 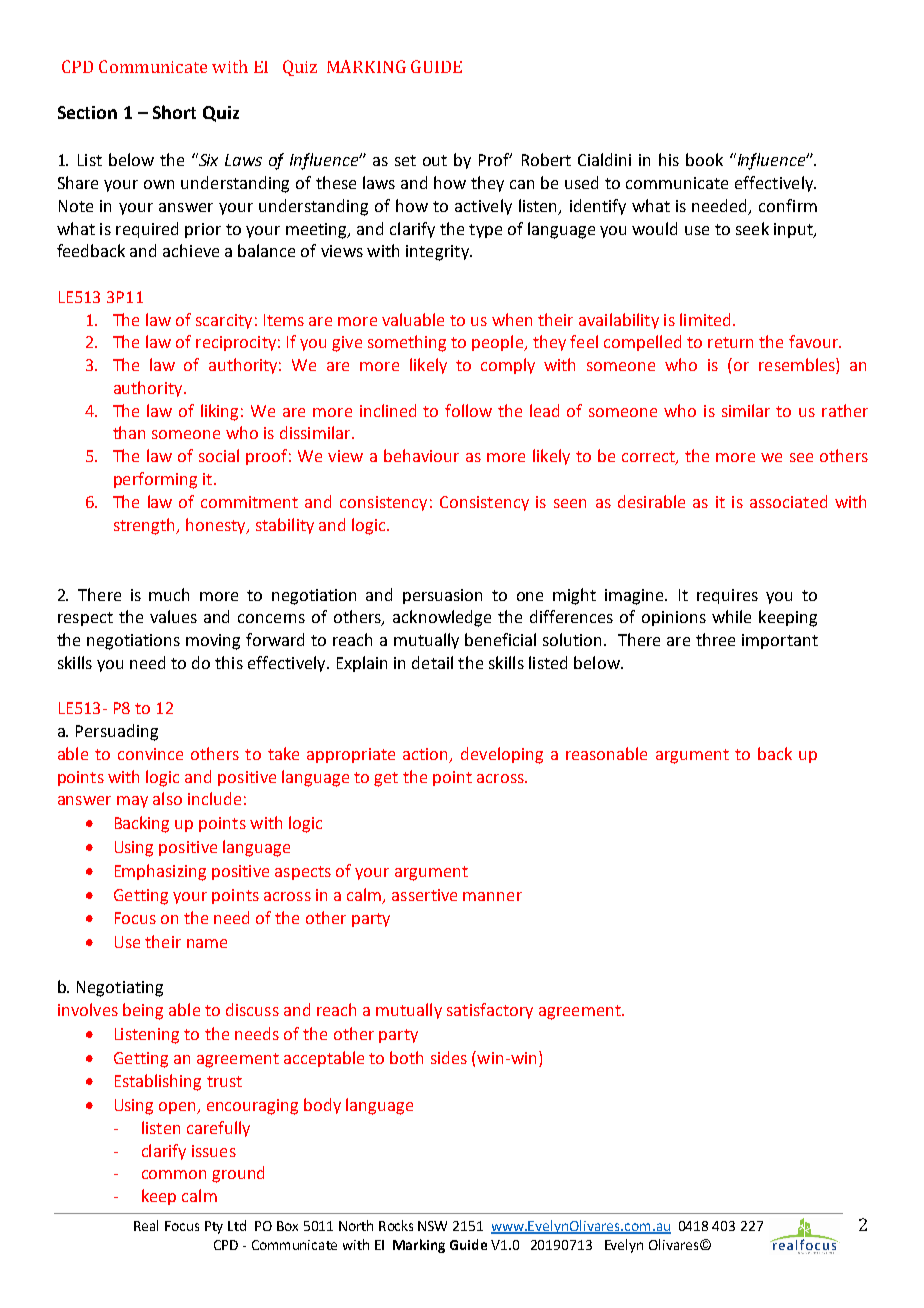 I want to click on book, so click(x=704, y=159).
